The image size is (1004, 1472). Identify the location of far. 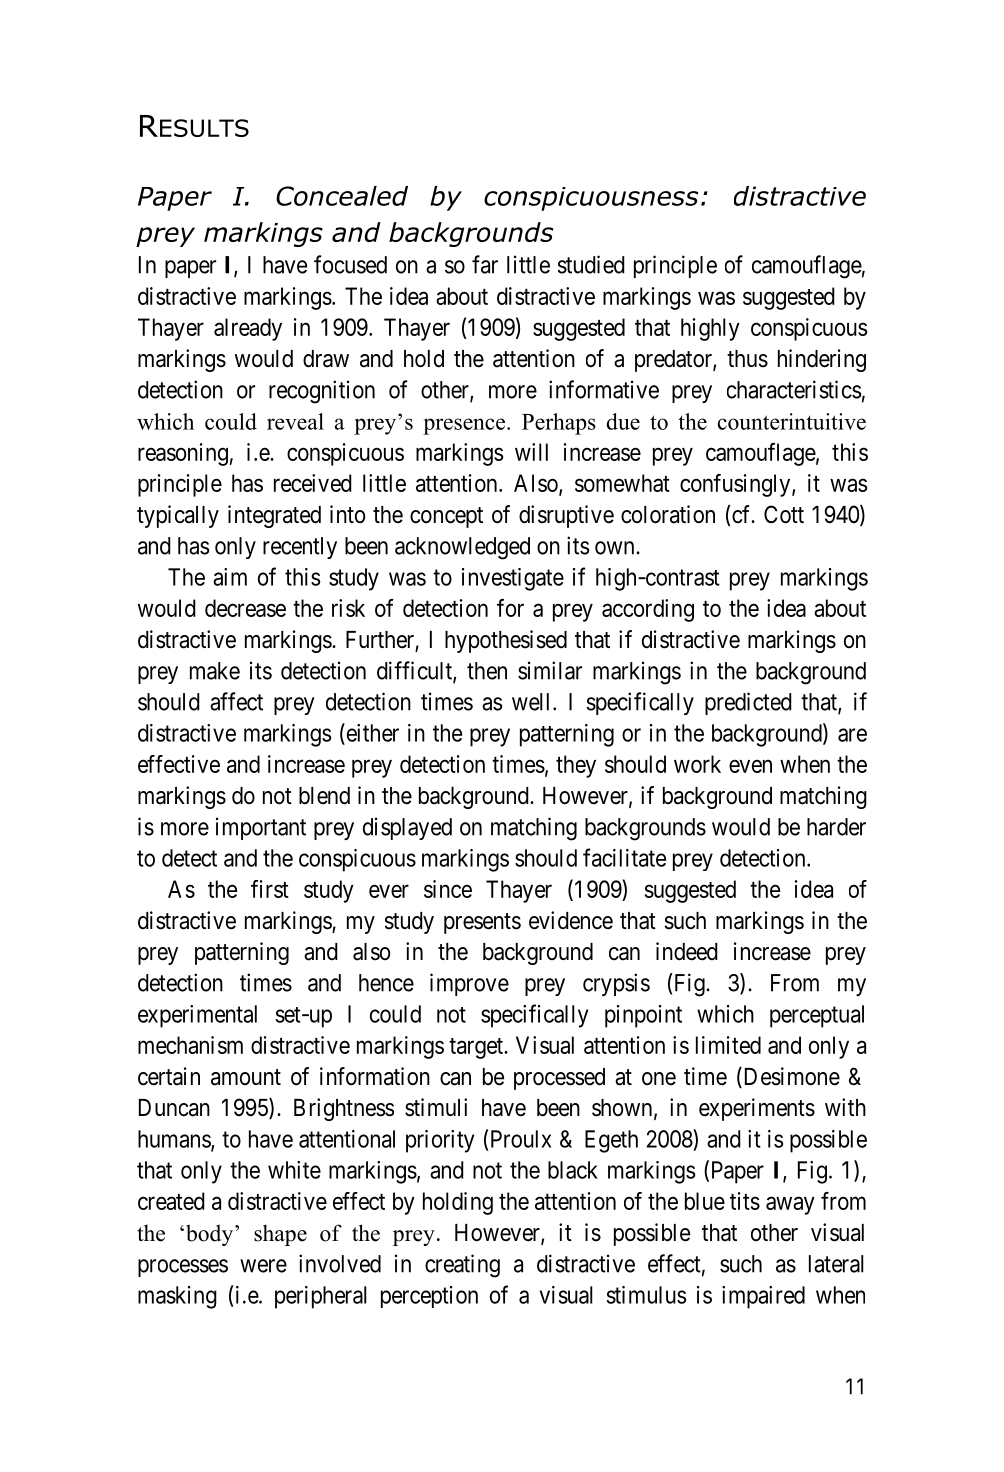
(485, 264).
